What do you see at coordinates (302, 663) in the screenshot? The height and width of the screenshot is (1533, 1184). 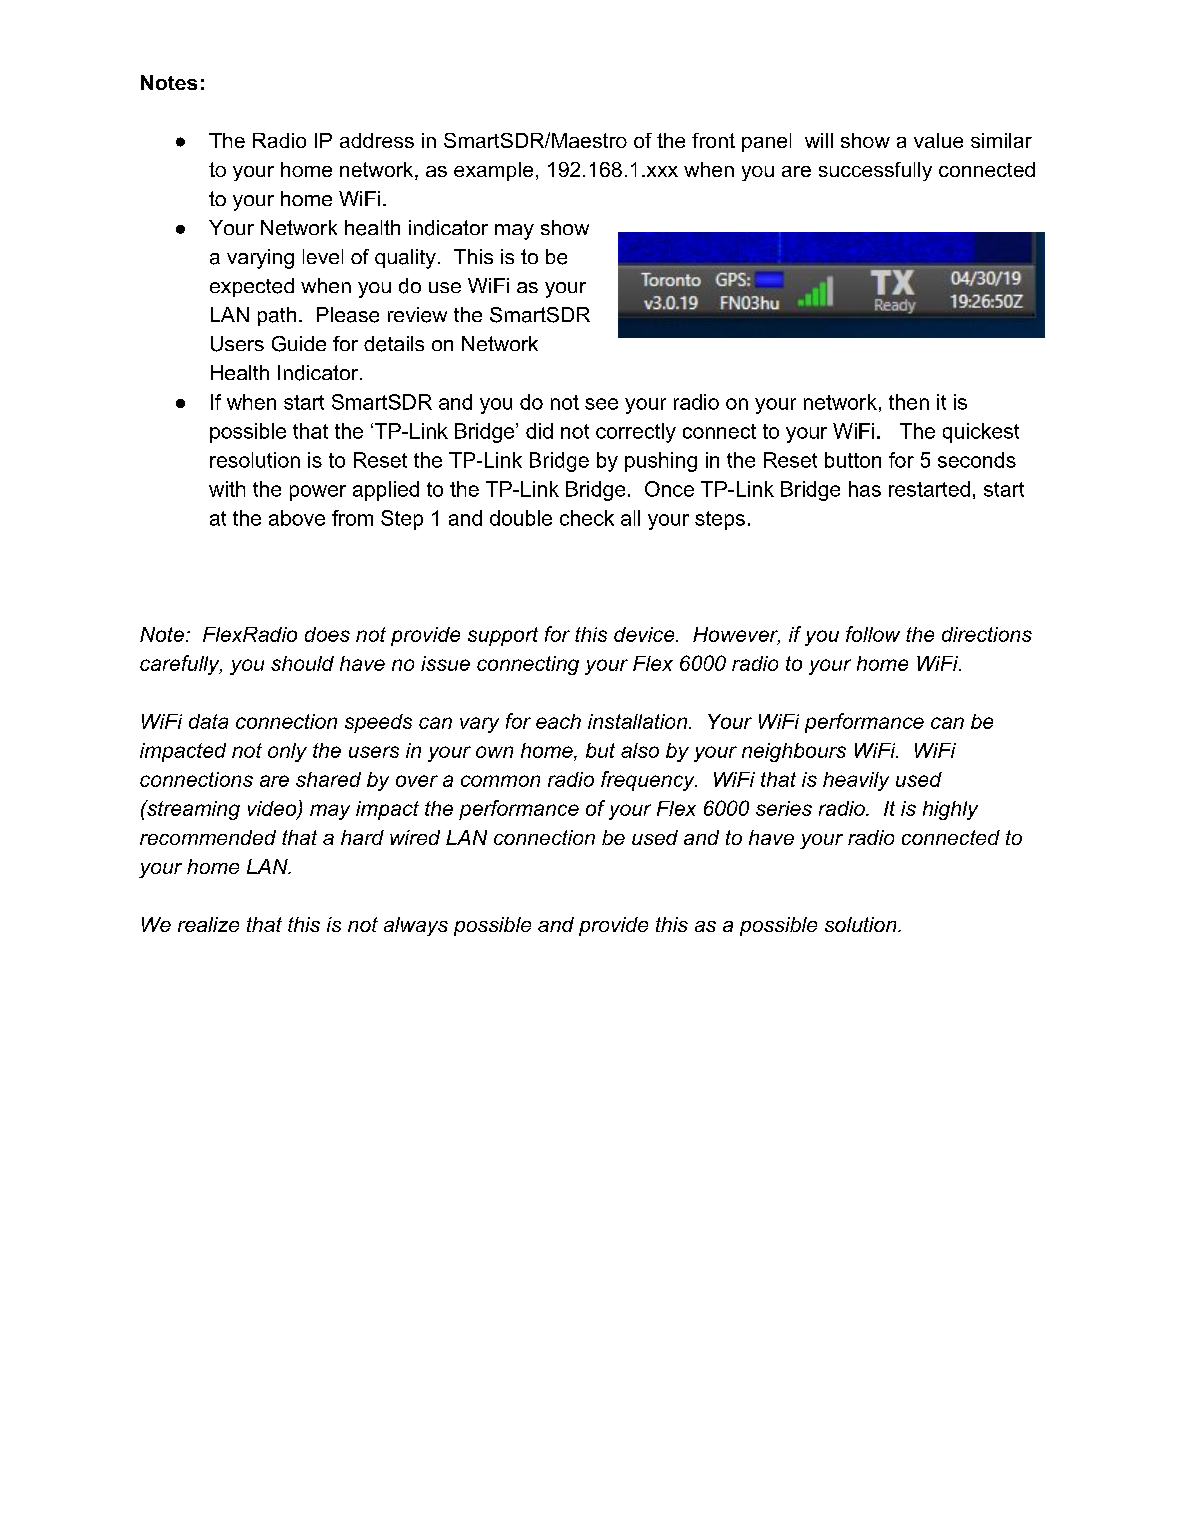 I see `should` at bounding box center [302, 663].
